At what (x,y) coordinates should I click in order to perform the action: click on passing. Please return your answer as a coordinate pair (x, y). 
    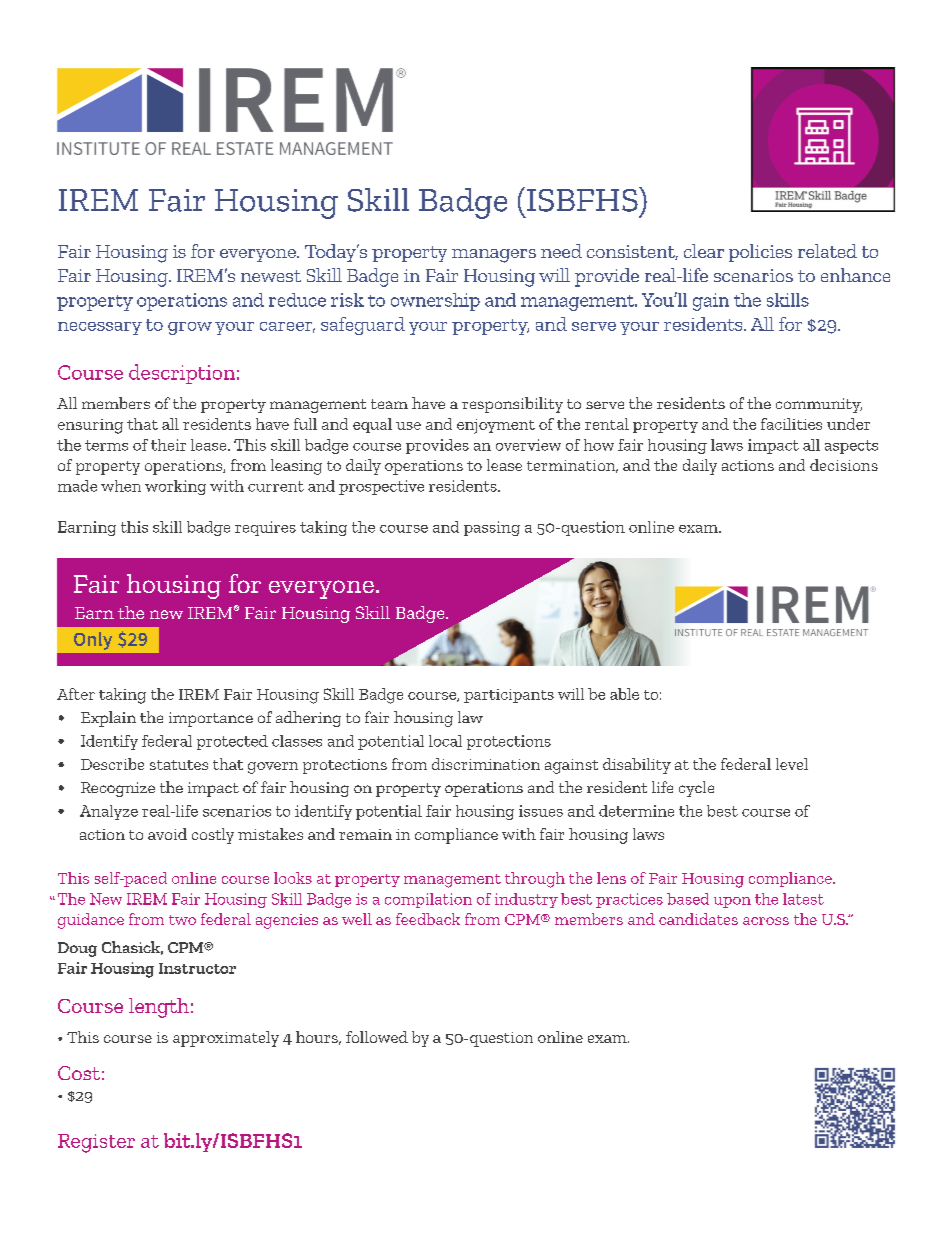
    Looking at the image, I should click on (492, 528).
